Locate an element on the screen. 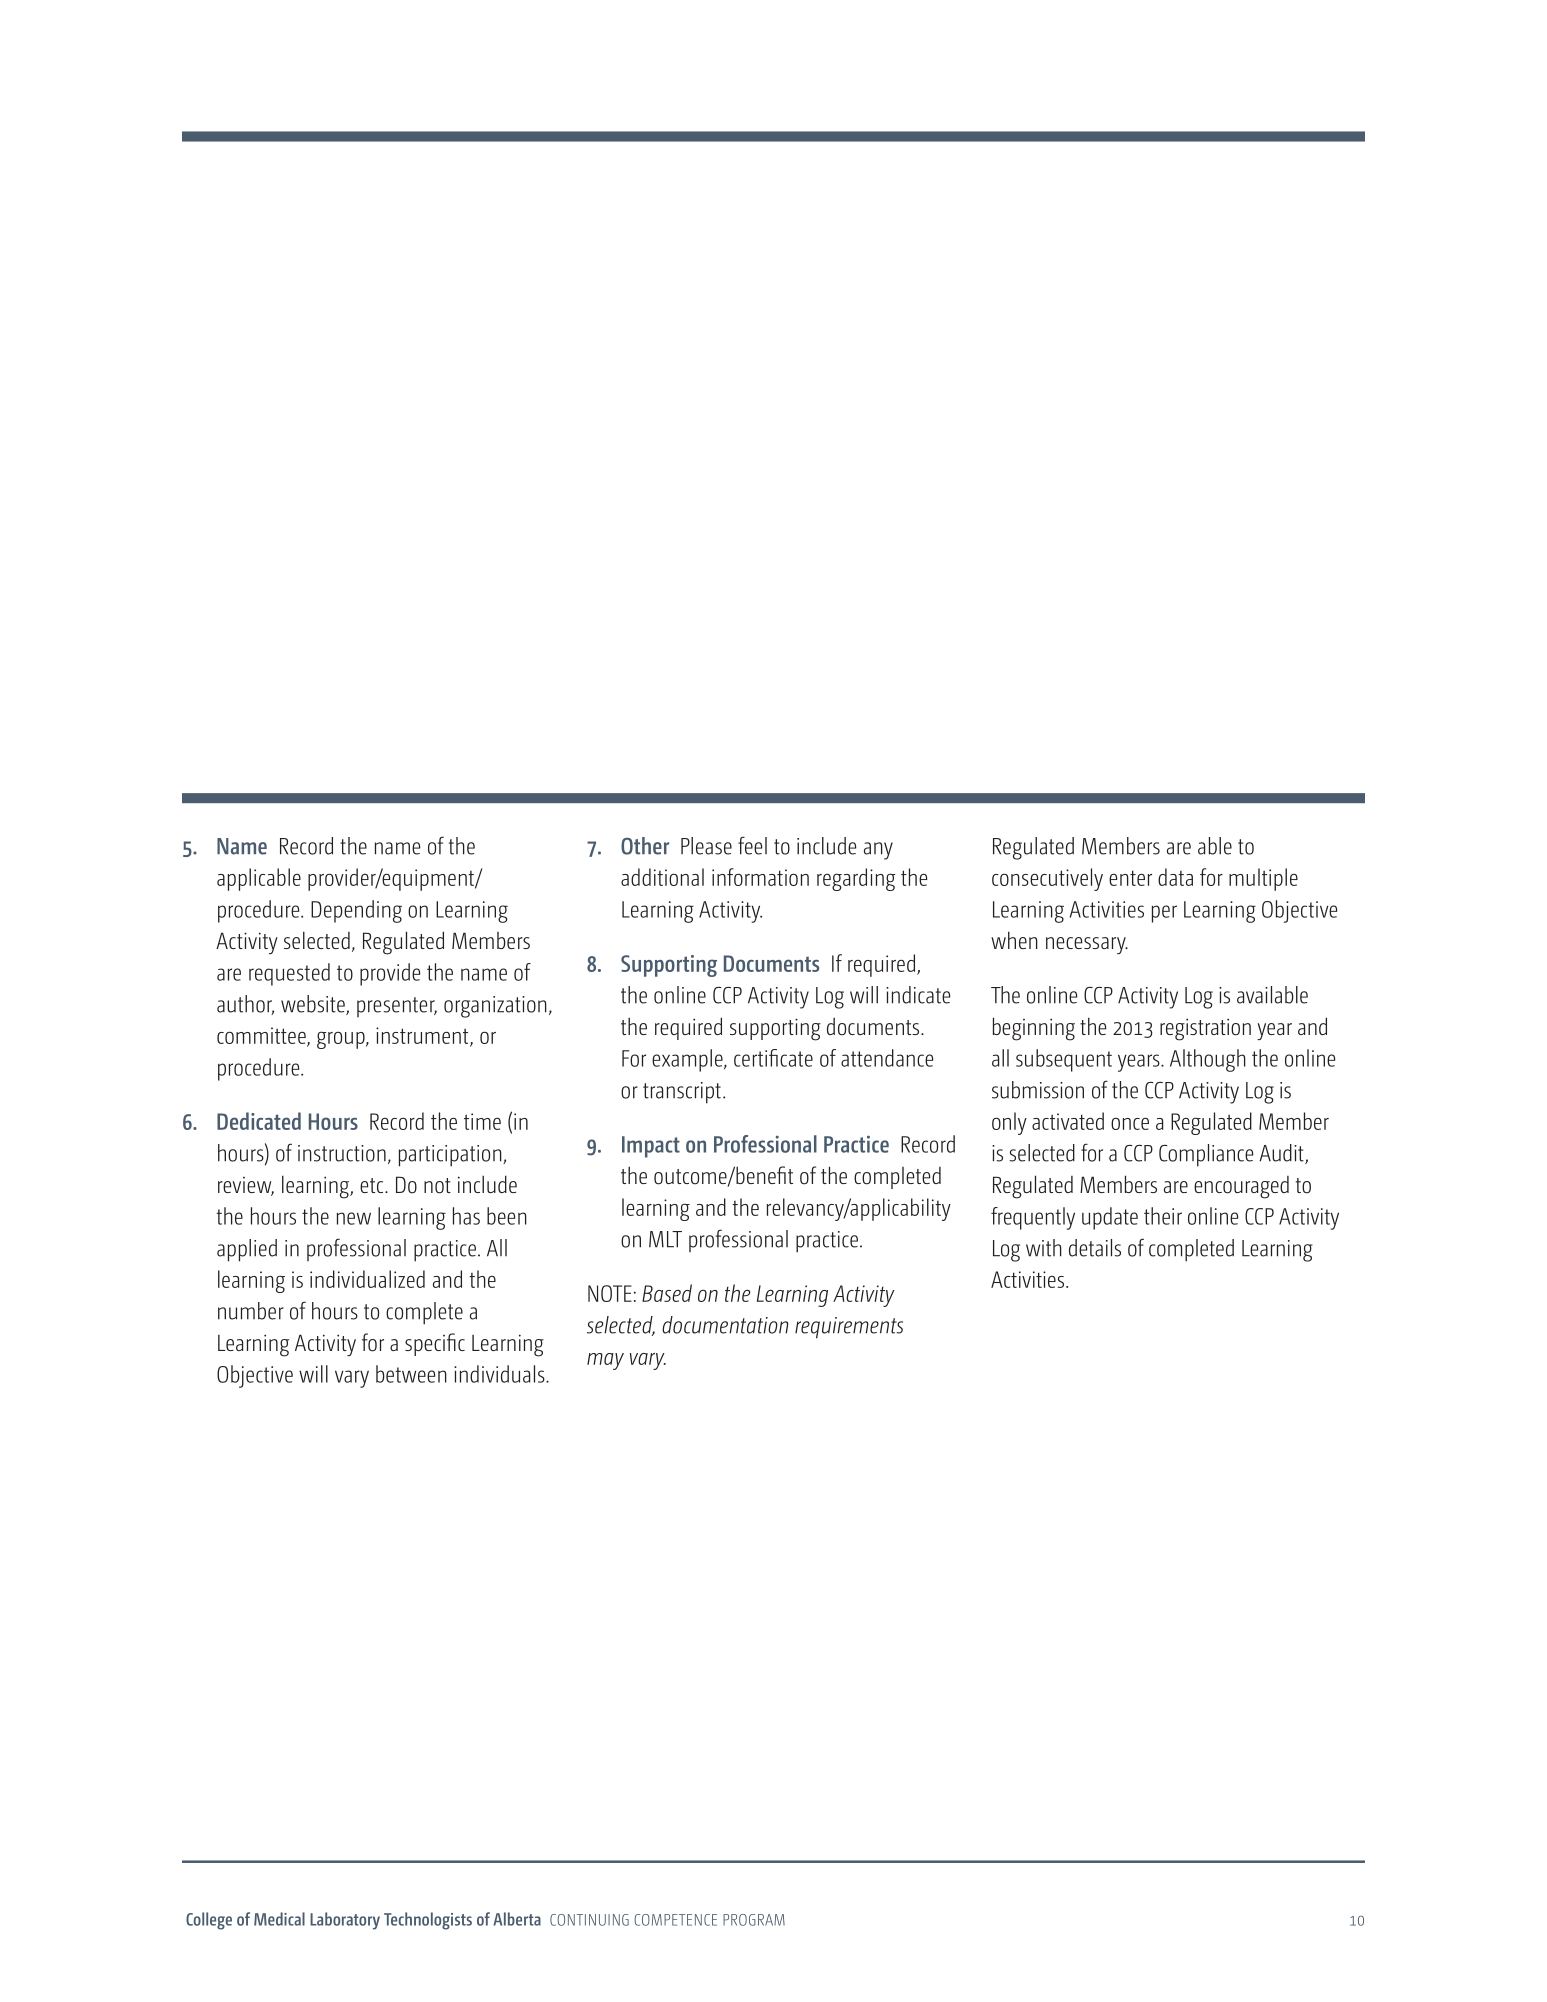 The height and width of the screenshot is (2002, 1547). new is located at coordinates (354, 1218).
